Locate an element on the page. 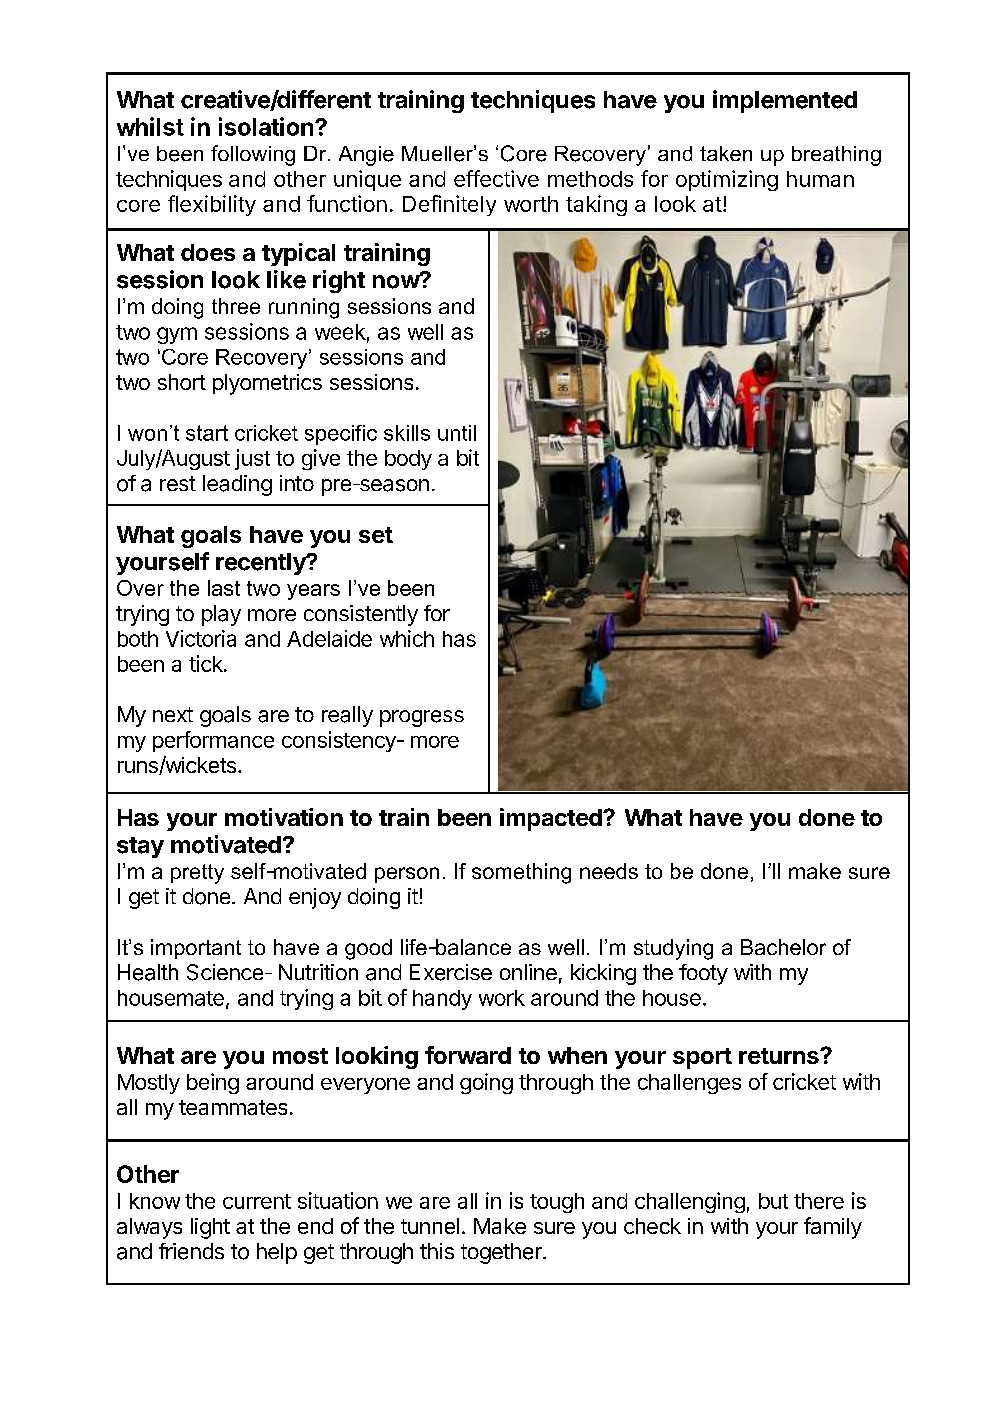 This image has height=1425, width=1007. together is located at coordinates (502, 1253).
